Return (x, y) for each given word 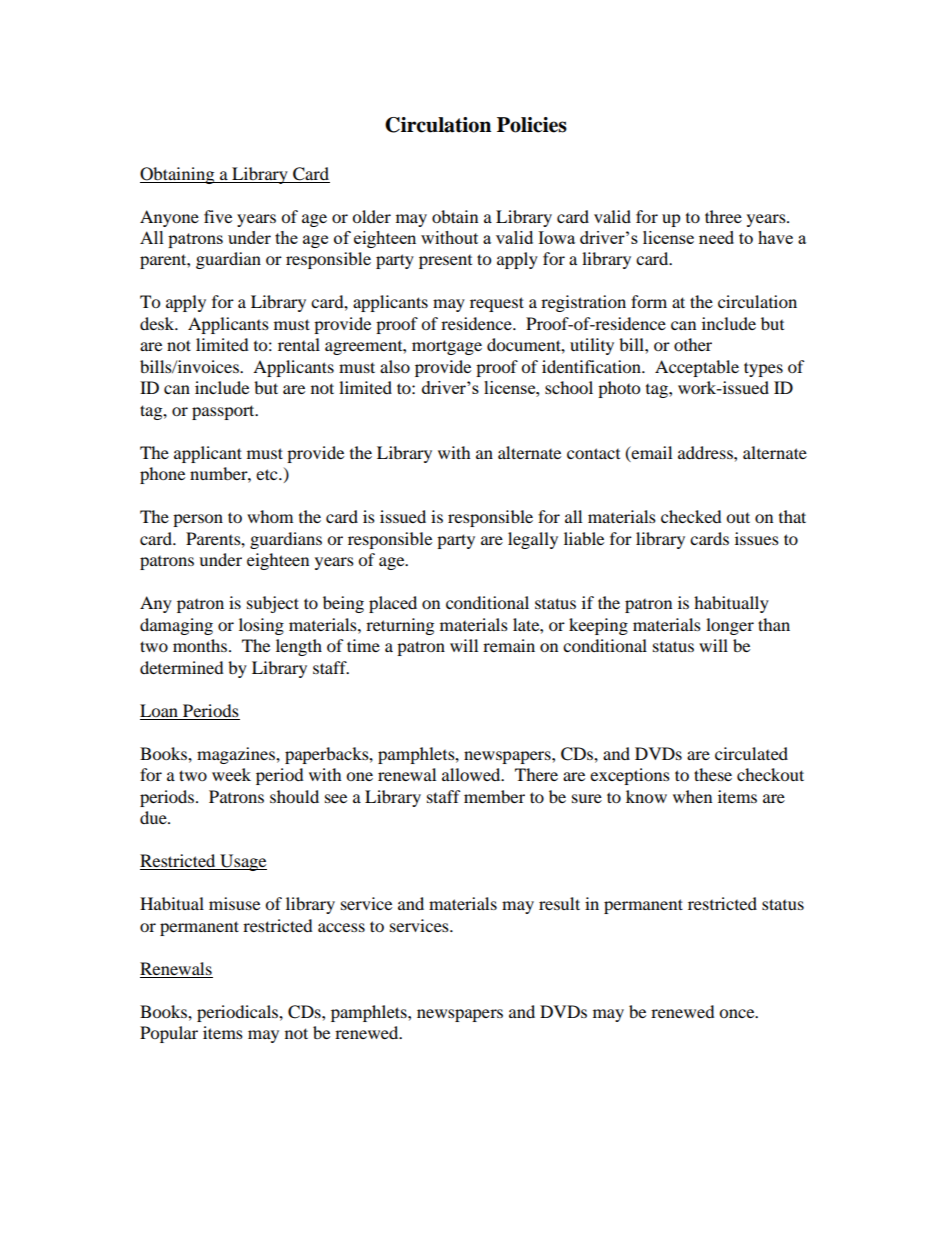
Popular (169, 1034)
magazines (237, 755)
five (218, 216)
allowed (472, 774)
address (706, 452)
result (559, 903)
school (569, 387)
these (713, 774)
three (723, 216)
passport (224, 412)
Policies (532, 125)
